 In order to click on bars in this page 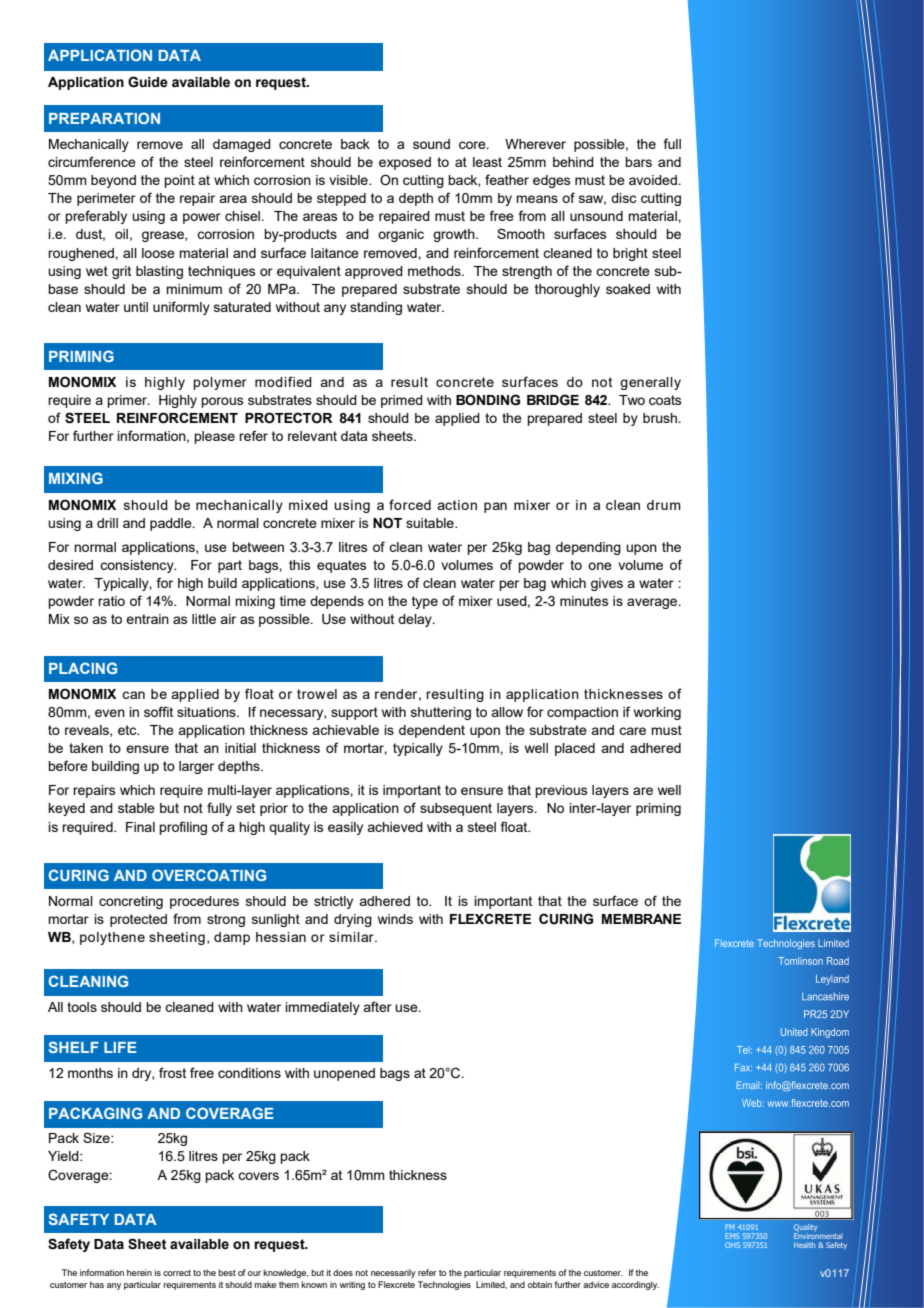, I will do `click(638, 162)`.
